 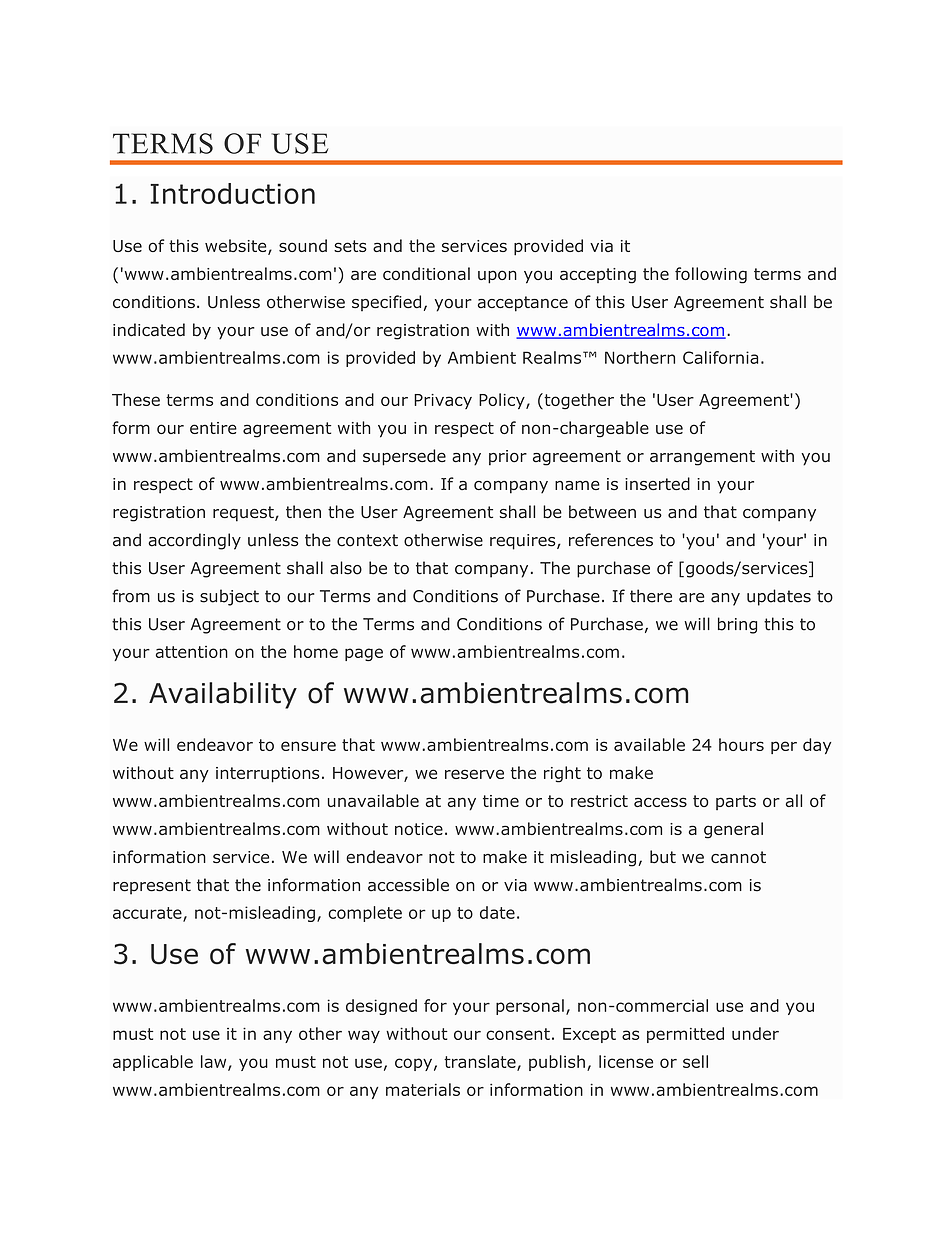 I want to click on following, so click(x=711, y=275).
